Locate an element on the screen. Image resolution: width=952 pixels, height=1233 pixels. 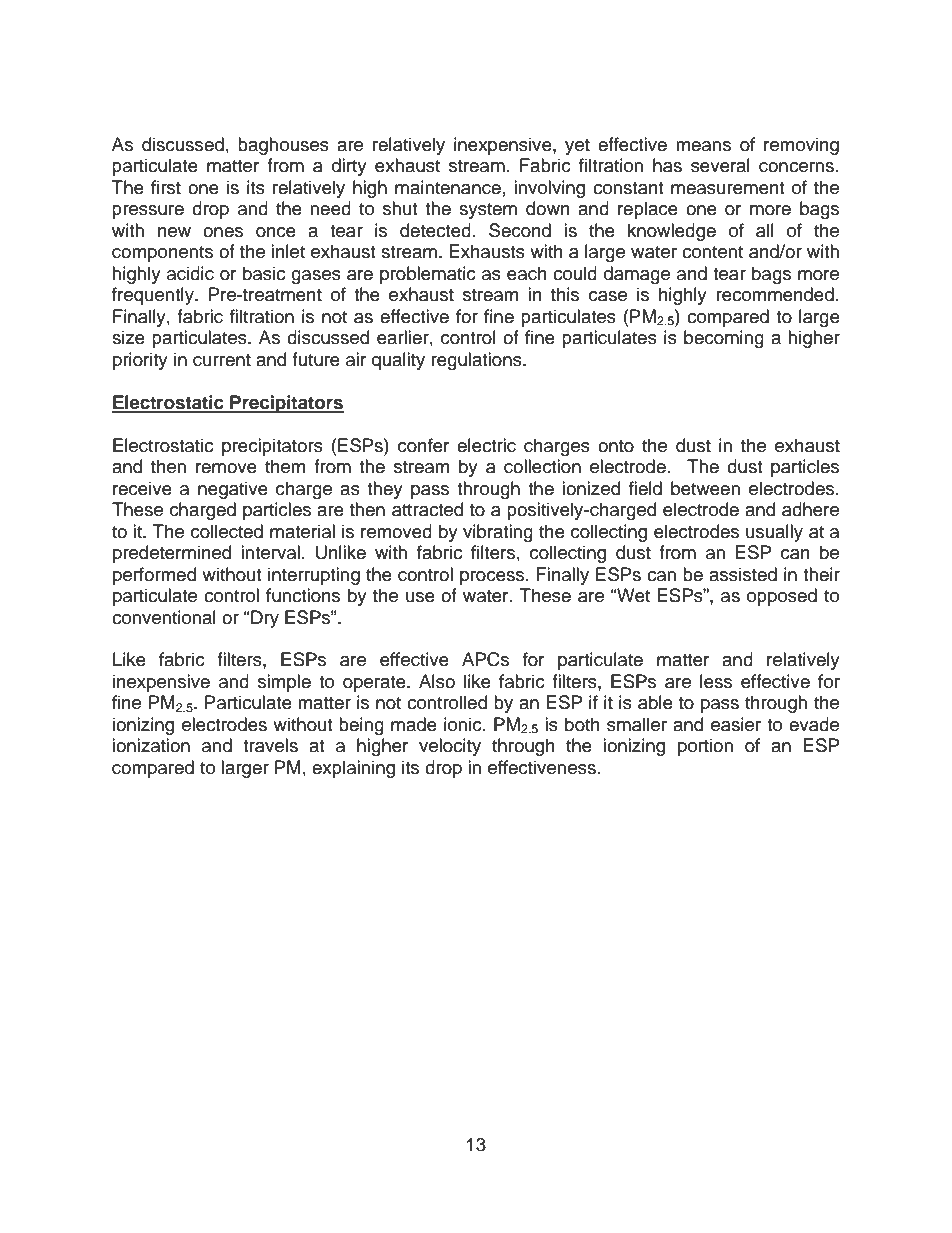
travels is located at coordinates (270, 745).
